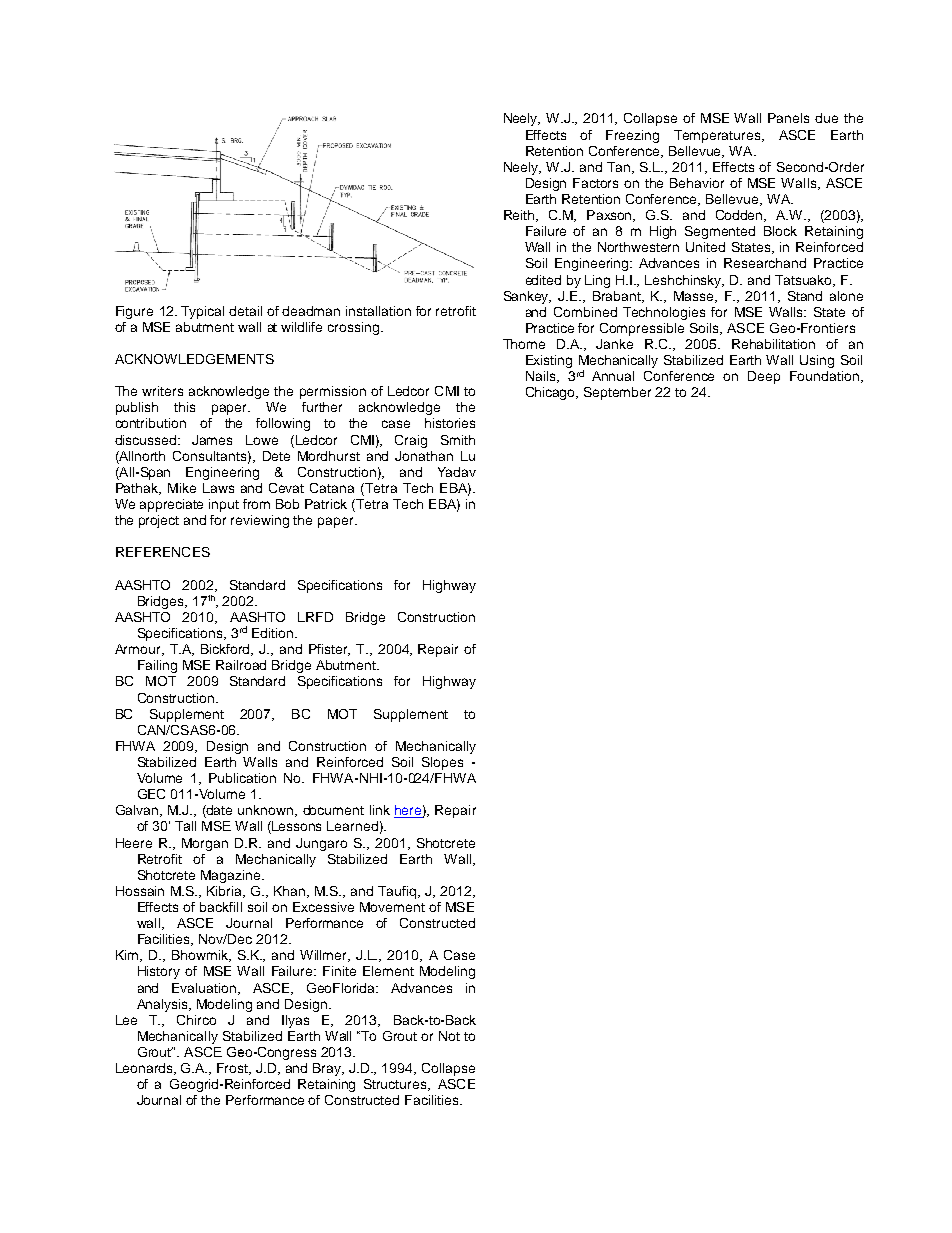 The image size is (952, 1233). Describe the element at coordinates (449, 1036) in the screenshot. I see `Not` at that location.
